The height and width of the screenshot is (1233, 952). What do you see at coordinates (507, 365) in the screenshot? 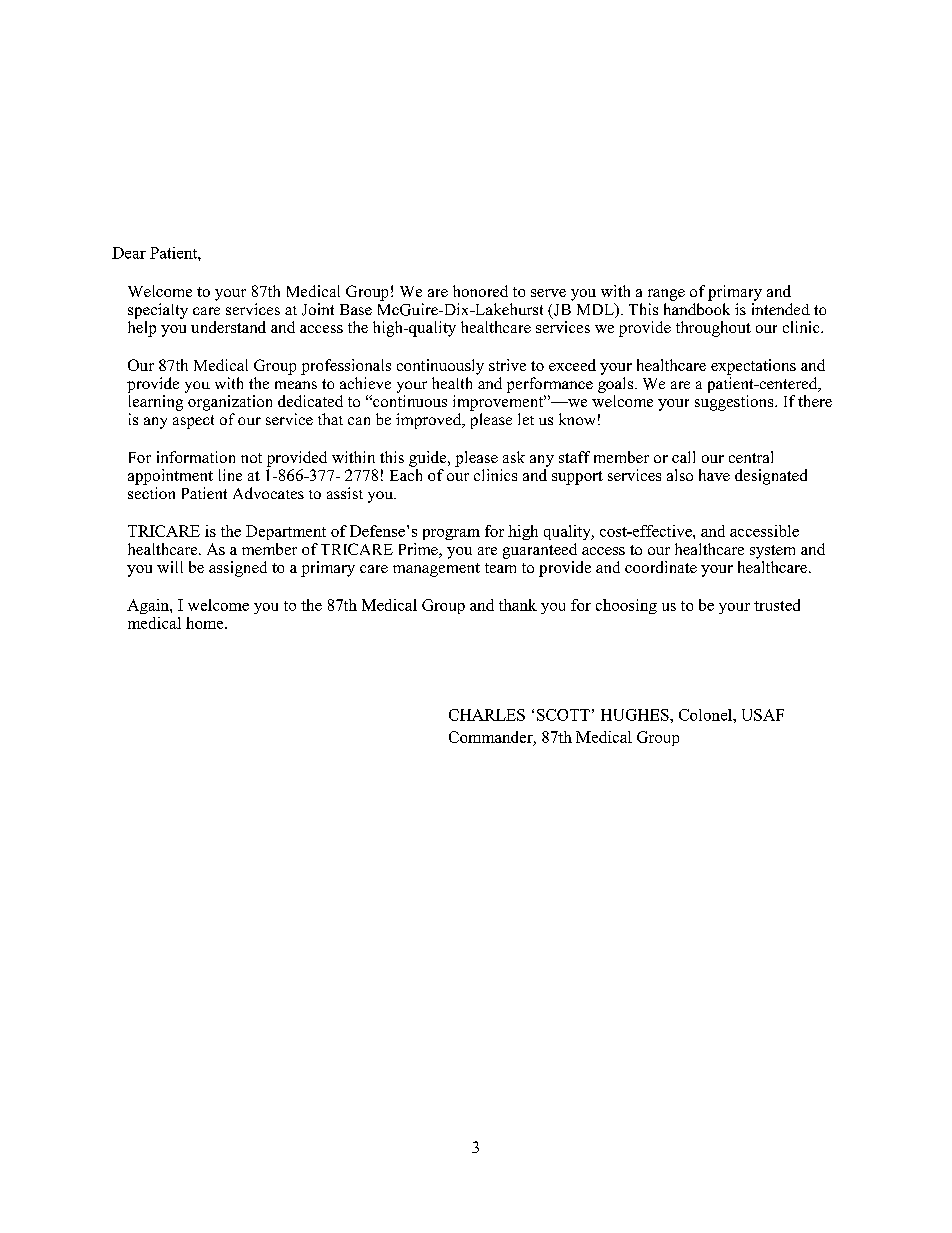
I see `strive` at bounding box center [507, 365].
